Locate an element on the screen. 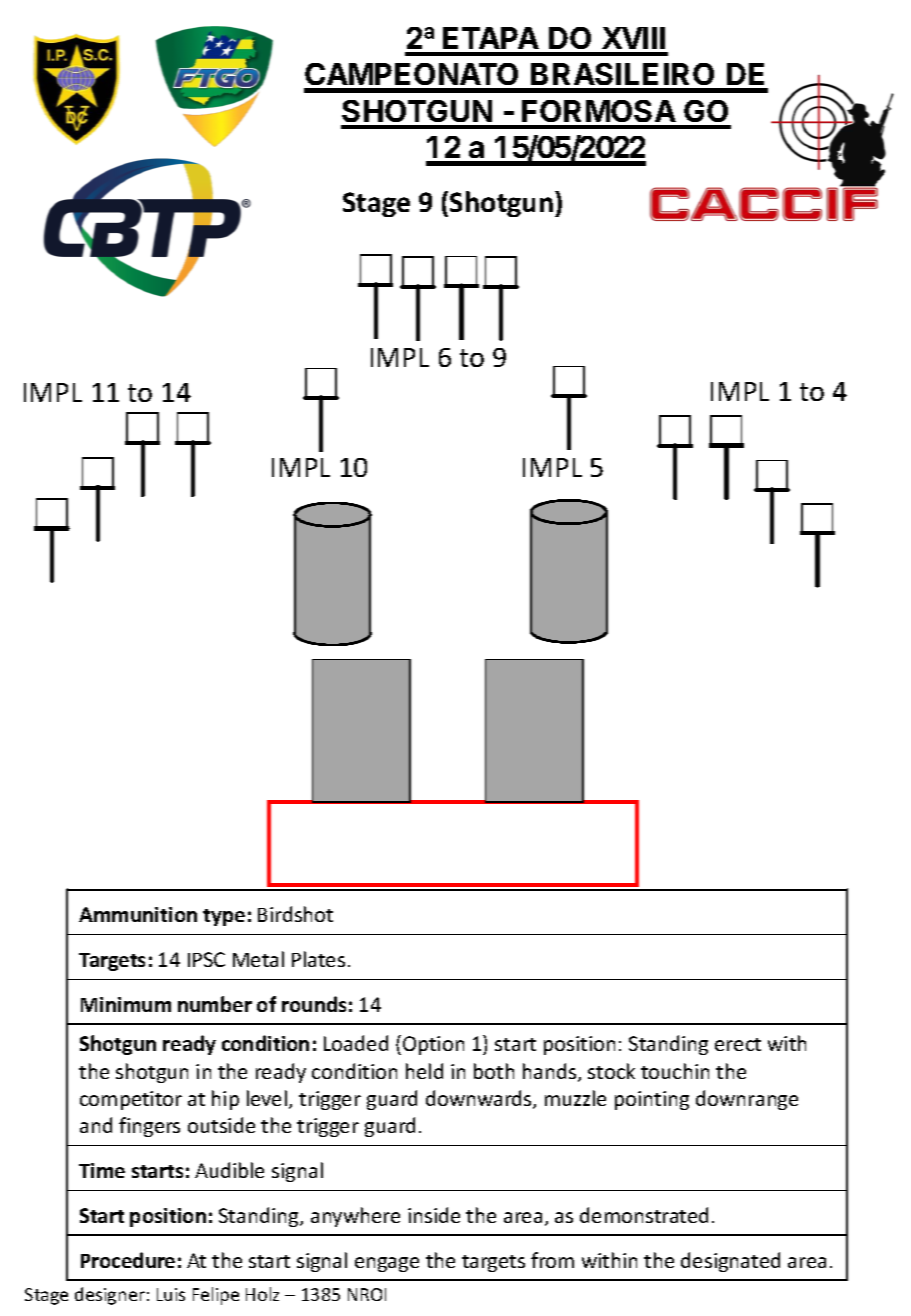  type is located at coordinates (224, 917).
